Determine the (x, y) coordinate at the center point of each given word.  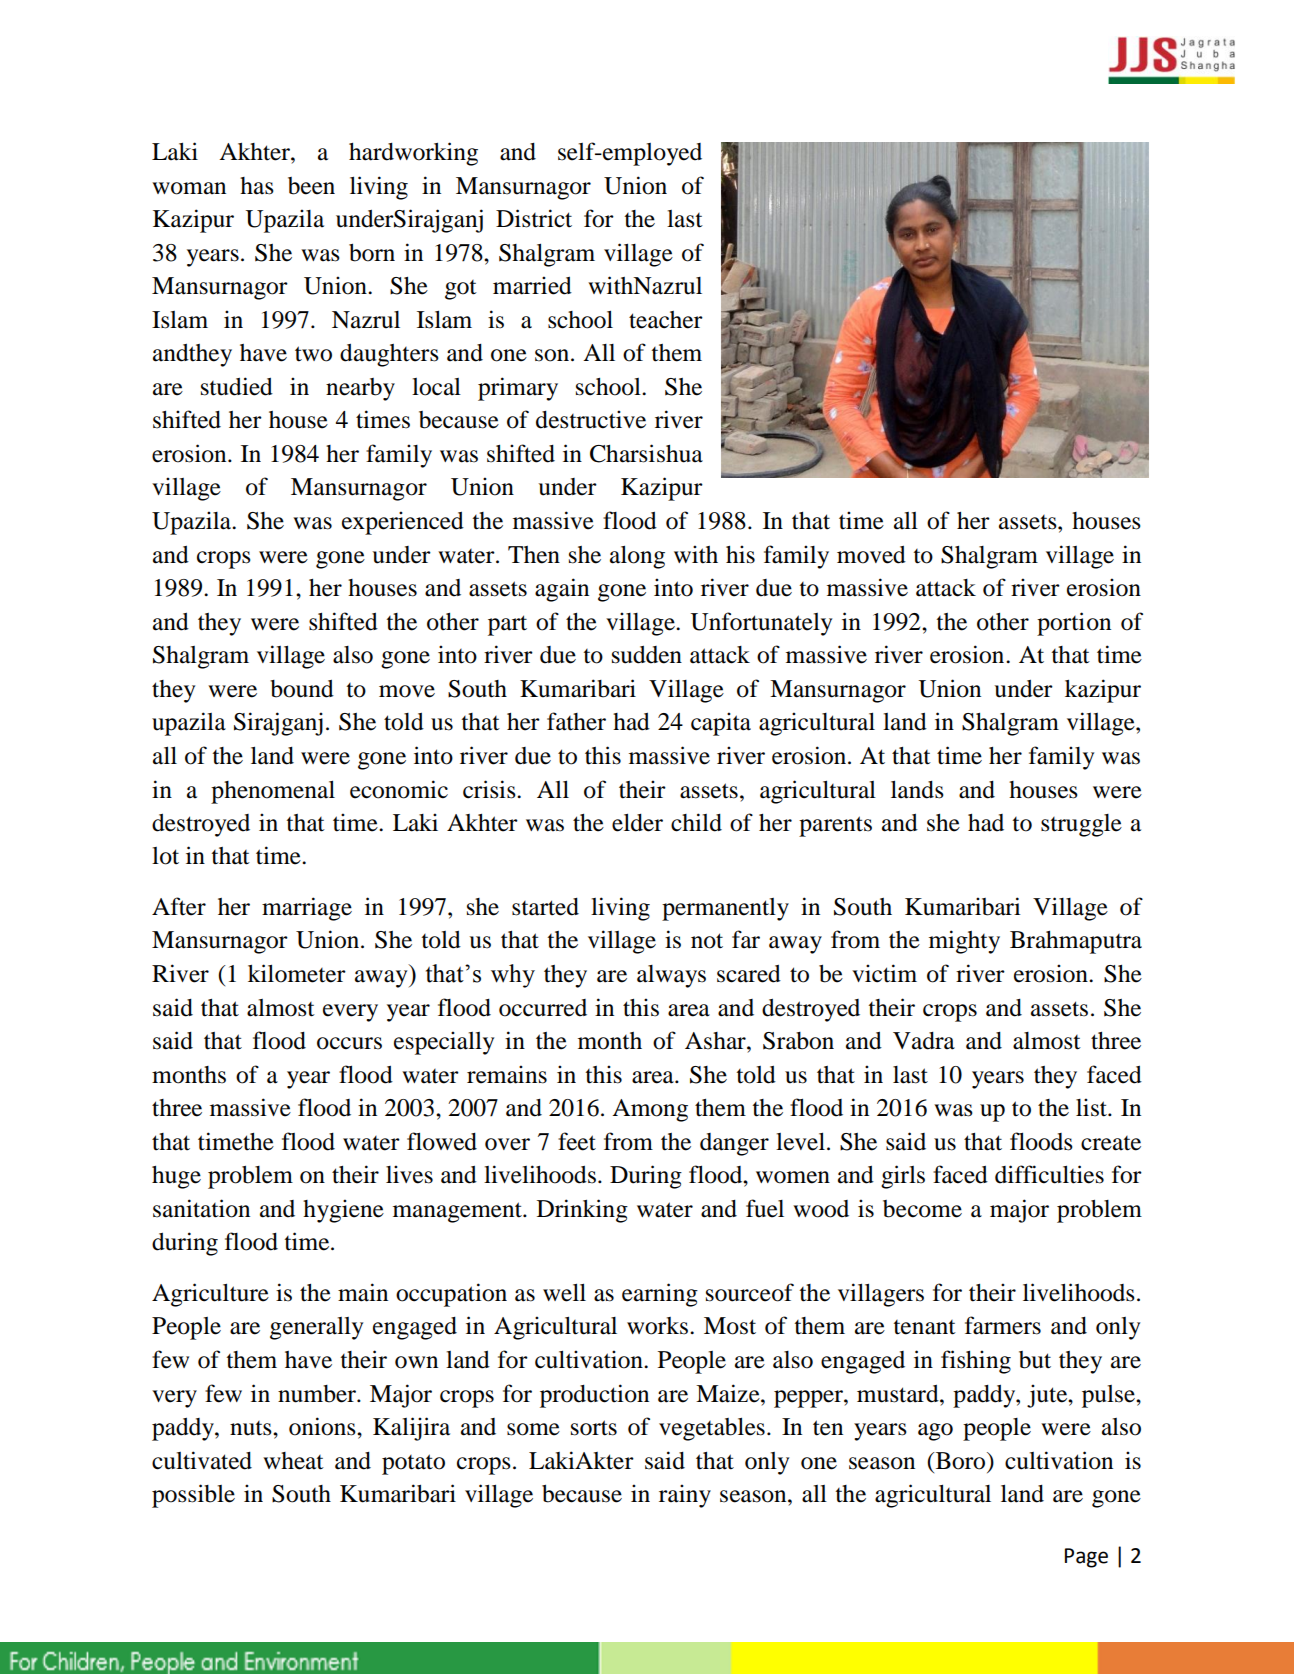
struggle (1081, 825)
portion (1074, 624)
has (257, 186)
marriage (307, 909)
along (637, 557)
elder (637, 823)
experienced (403, 523)
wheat (293, 1461)
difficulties (1049, 1174)
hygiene (343, 1211)
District (534, 218)
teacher (666, 320)
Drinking (582, 1211)
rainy (685, 1496)
